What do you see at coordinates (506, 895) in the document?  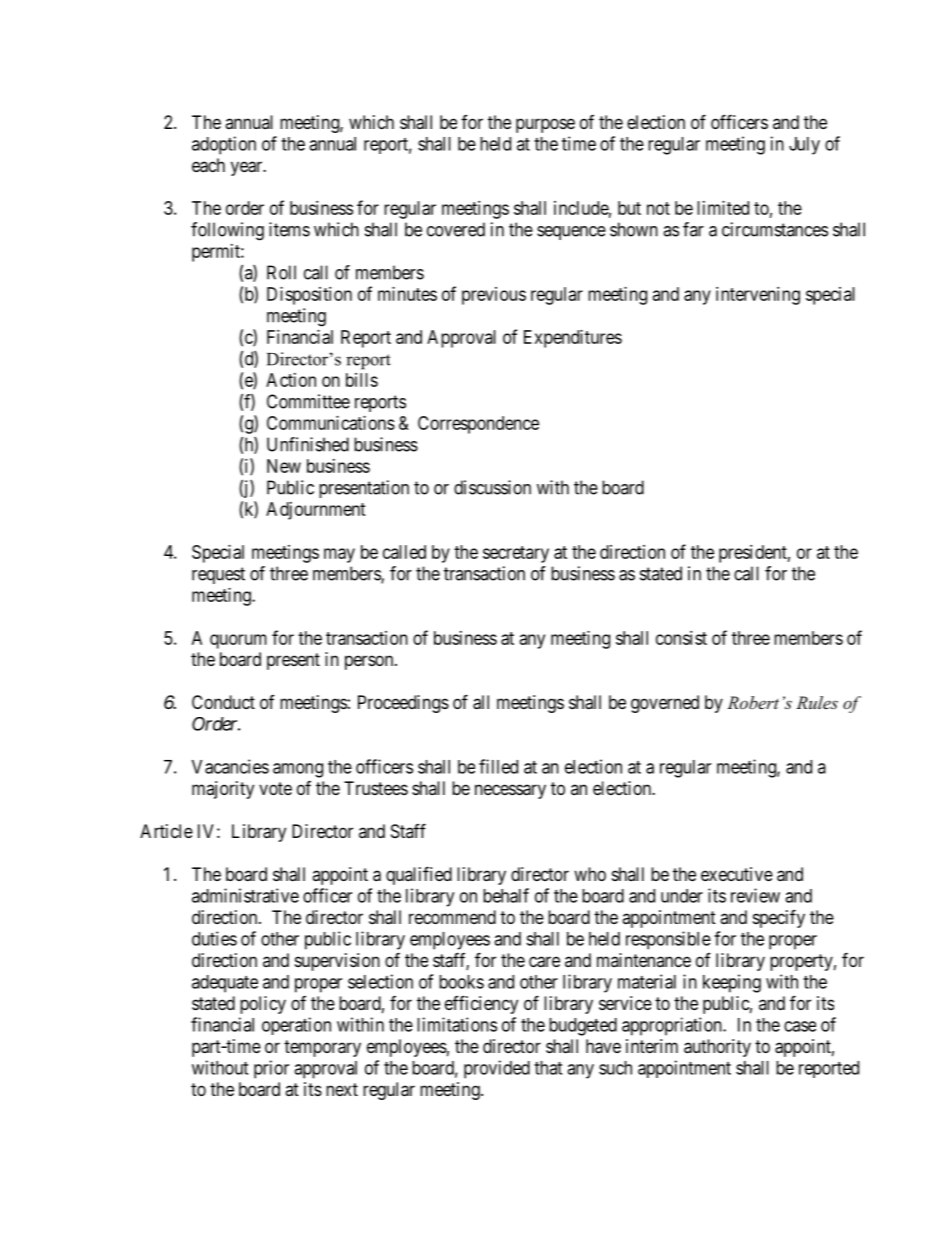 I see `behalf` at bounding box center [506, 895].
